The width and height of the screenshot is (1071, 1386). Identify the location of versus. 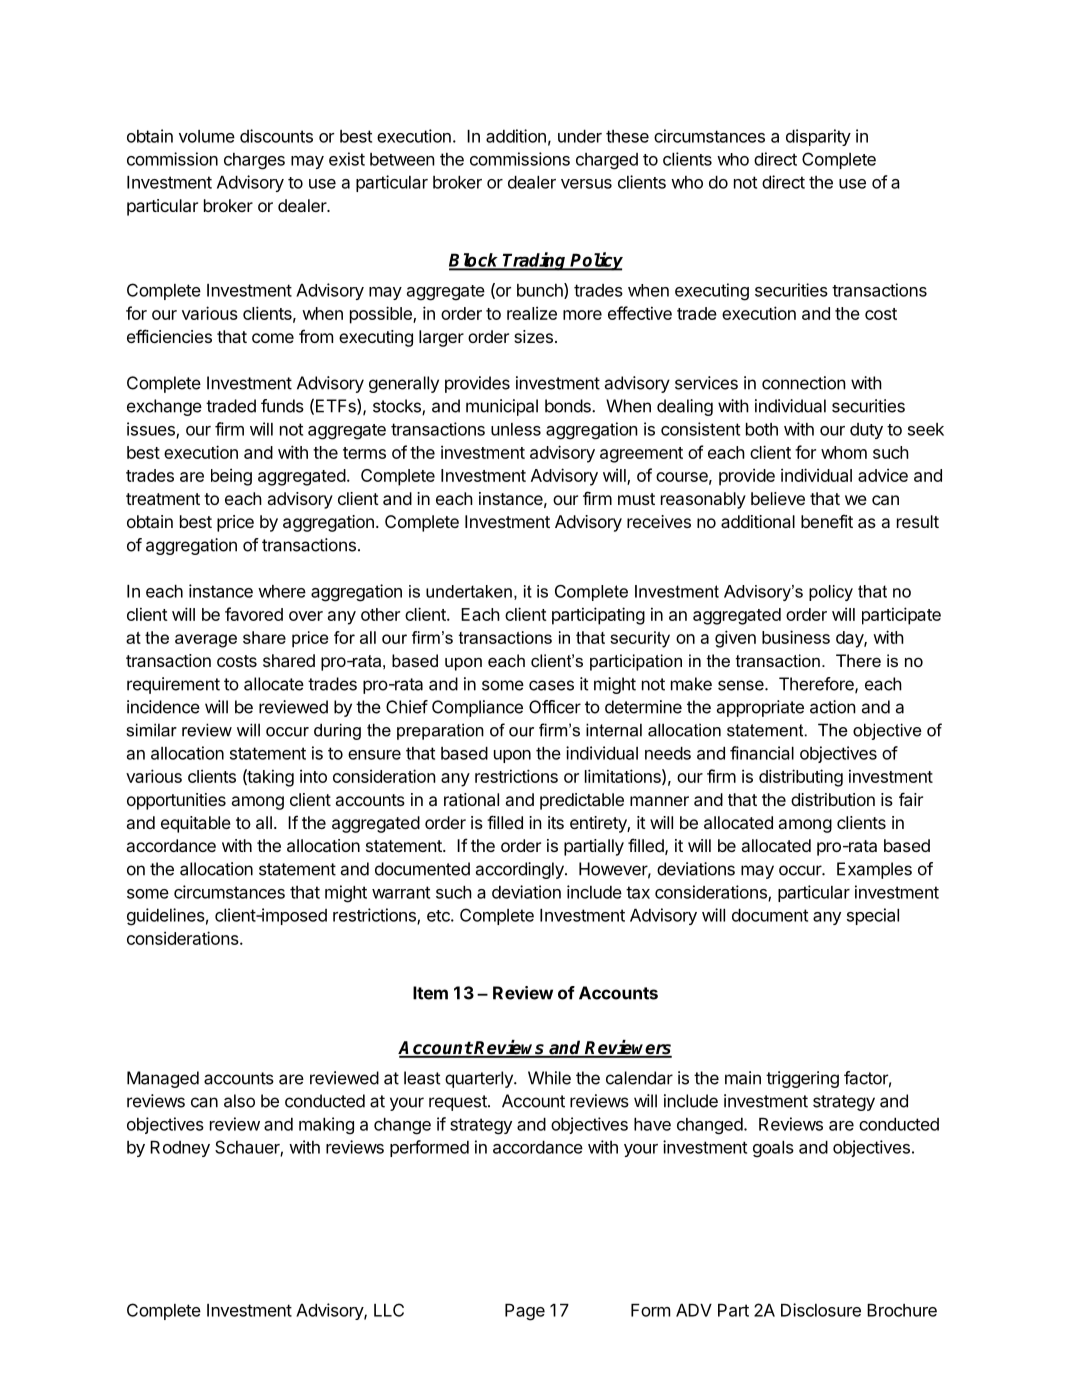
(586, 184).
